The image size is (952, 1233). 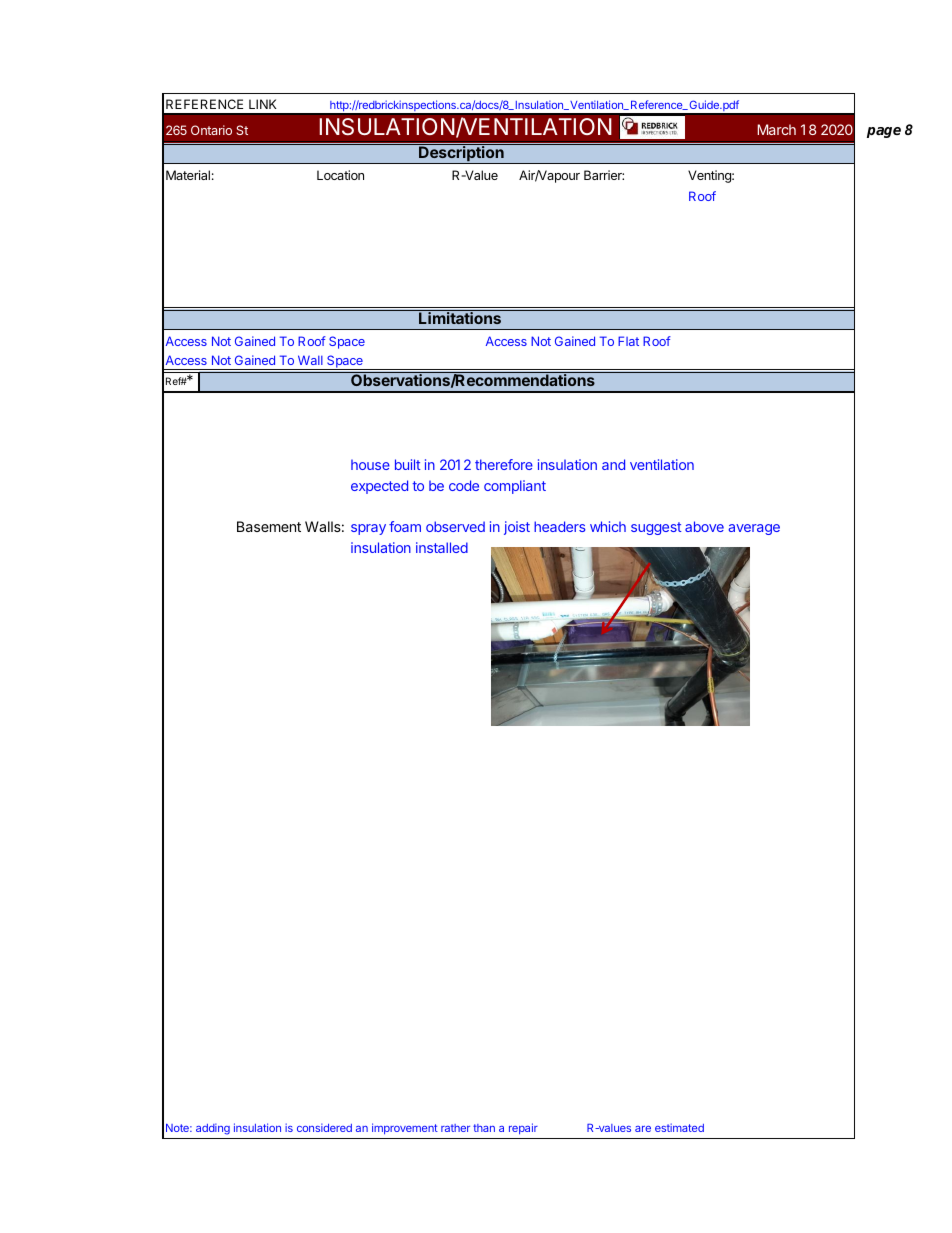 What do you see at coordinates (324, 1127) in the page?
I see `considered` at bounding box center [324, 1127].
